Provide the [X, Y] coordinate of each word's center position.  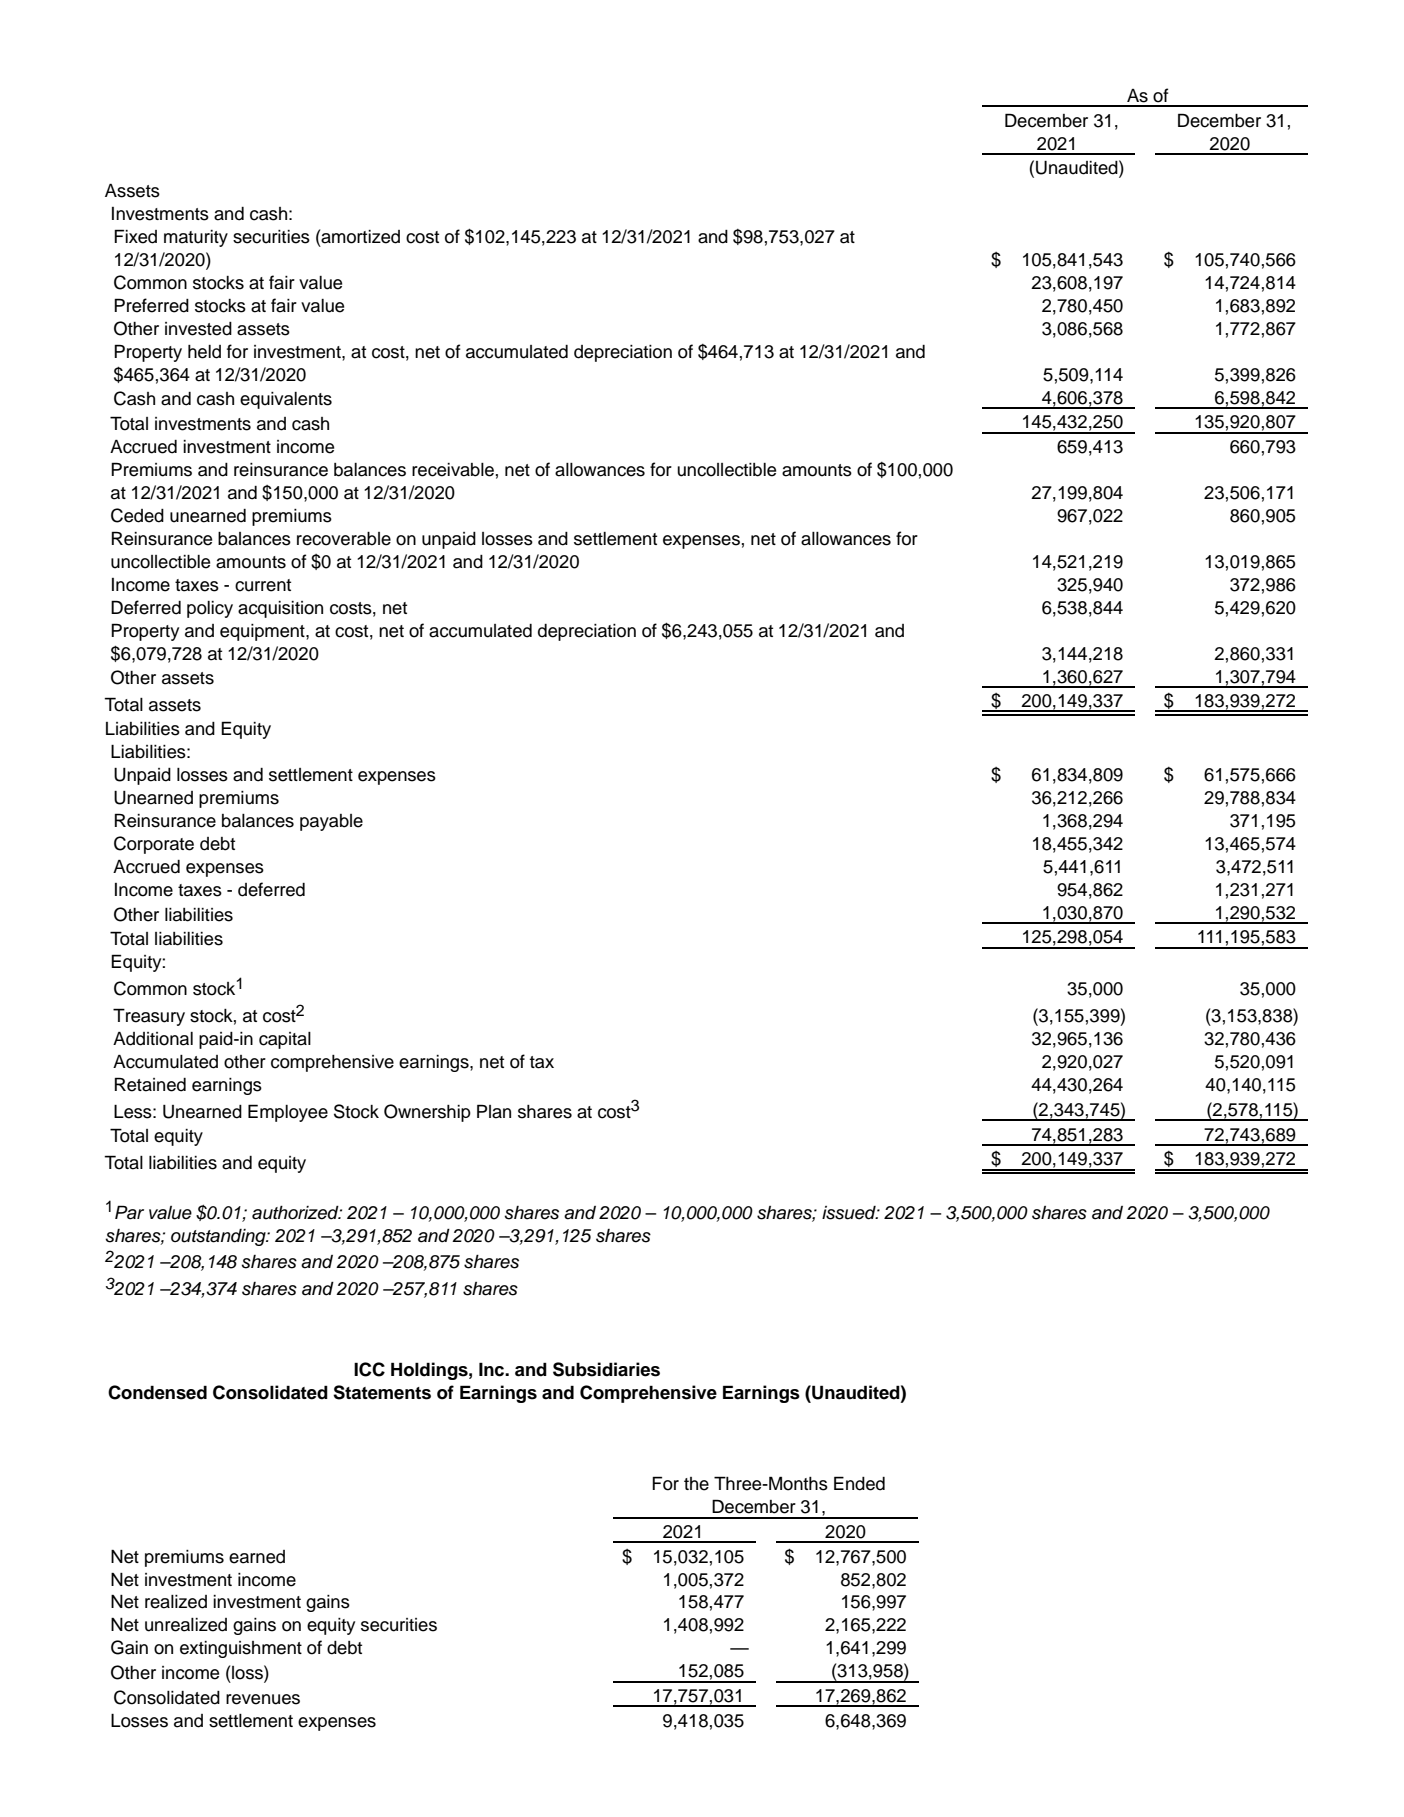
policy [210, 609]
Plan [494, 1111]
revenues [263, 1699]
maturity [196, 238]
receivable [453, 470]
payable [331, 822]
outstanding [219, 1237]
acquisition [280, 609]
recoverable [344, 539]
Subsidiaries [606, 1369]
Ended [859, 1483]
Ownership [427, 1113]
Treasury [149, 1017]
